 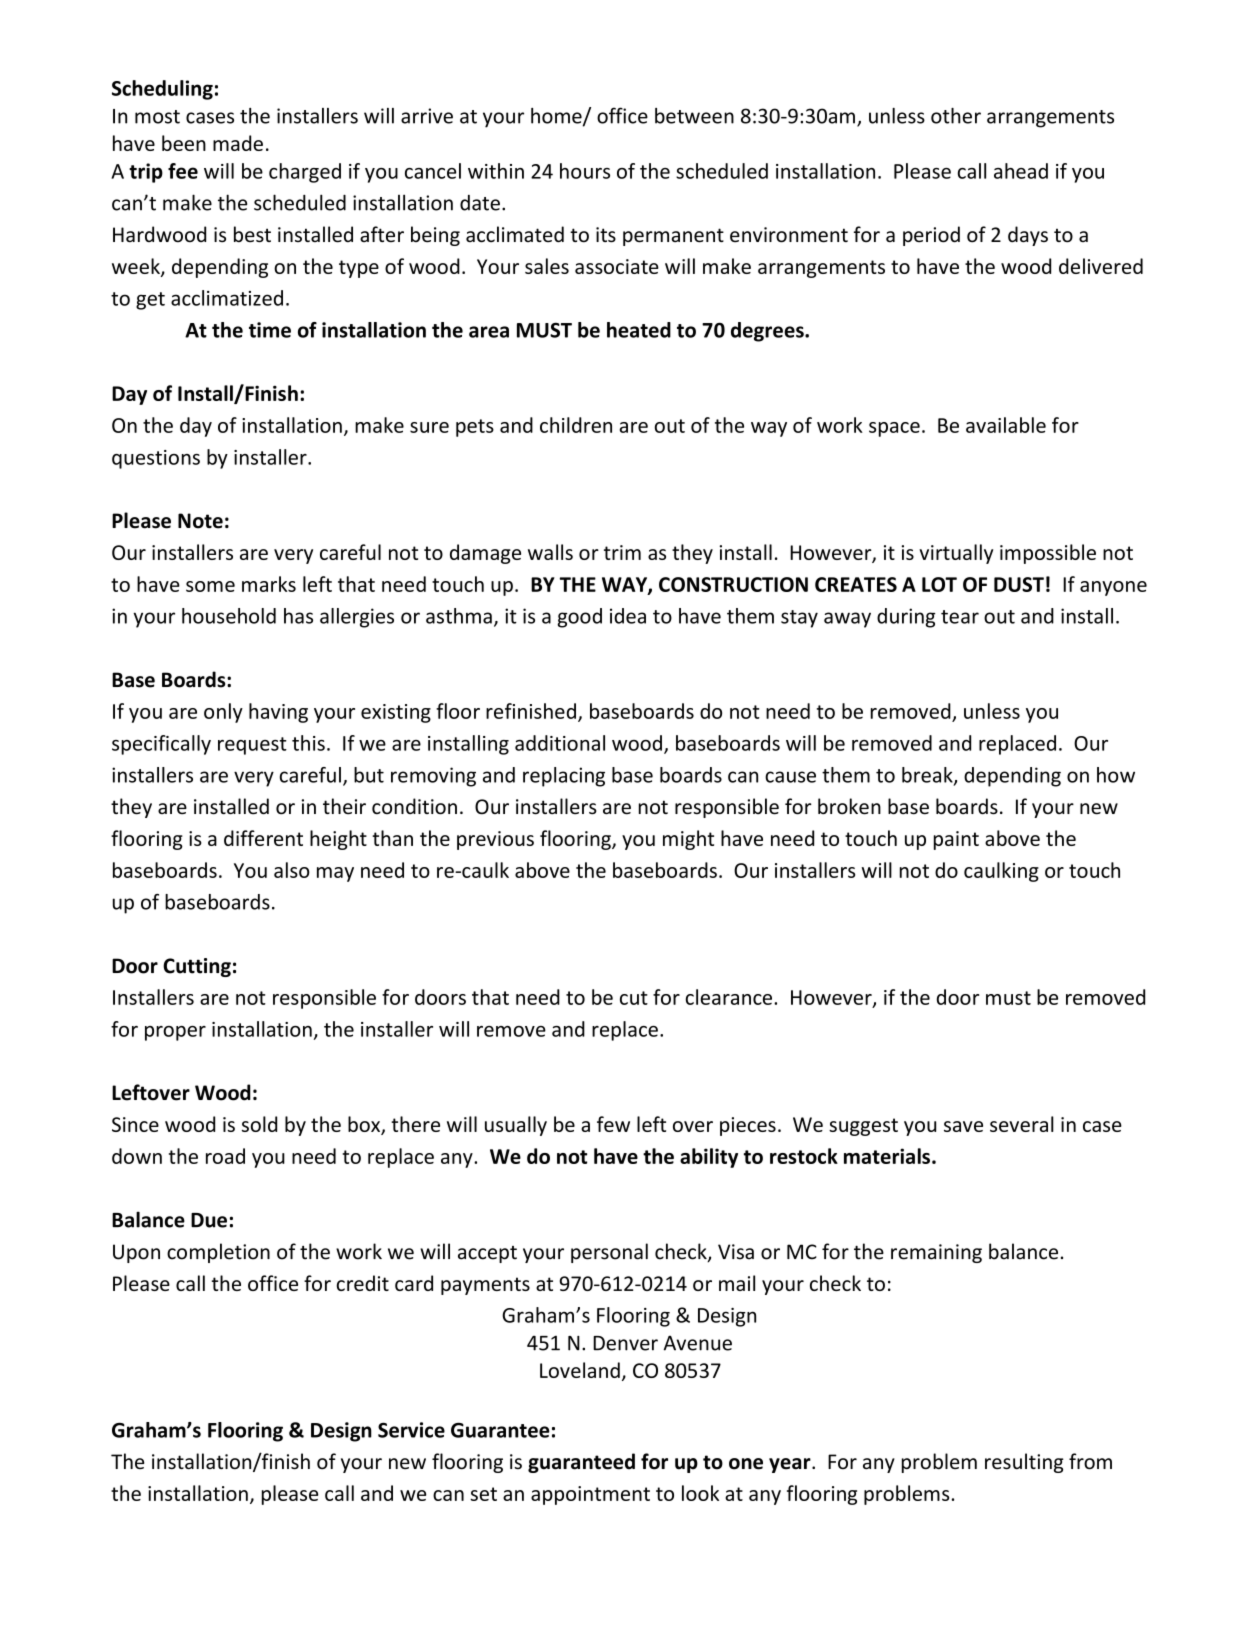 I want to click on tear, so click(x=960, y=617).
